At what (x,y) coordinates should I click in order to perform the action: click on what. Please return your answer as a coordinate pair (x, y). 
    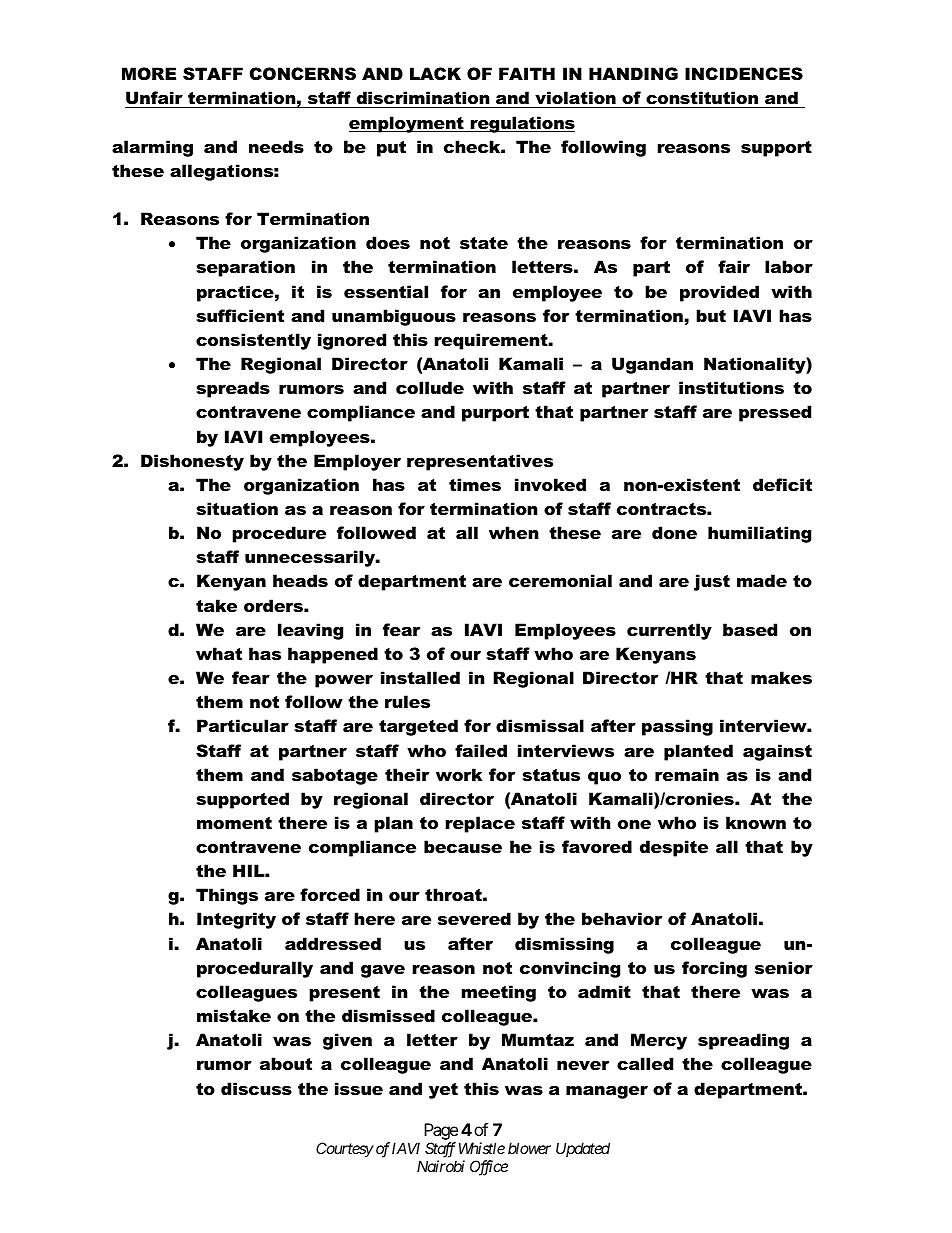
    Looking at the image, I should click on (219, 653).
